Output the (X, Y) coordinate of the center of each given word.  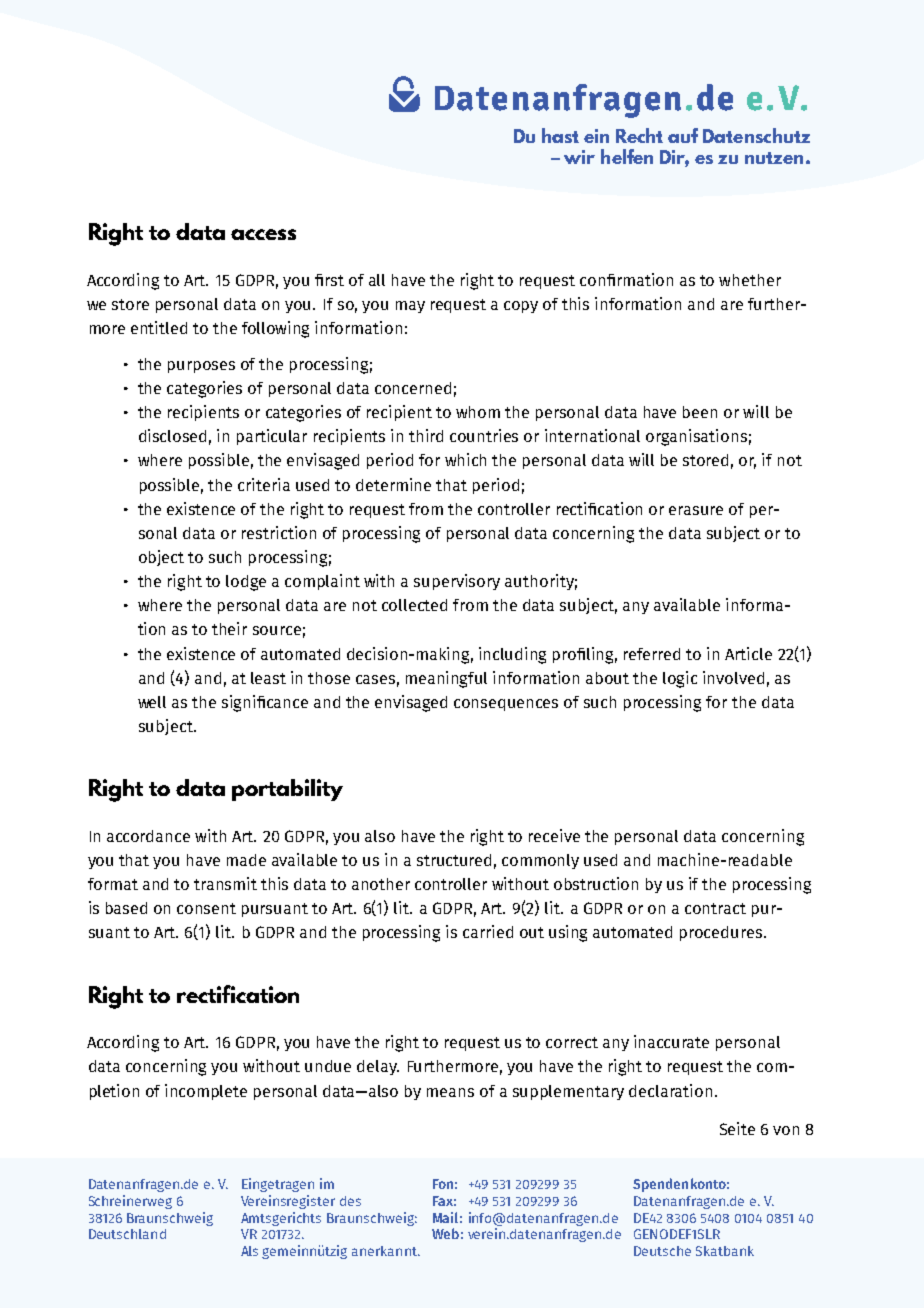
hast (560, 135)
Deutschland (127, 1234)
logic (680, 679)
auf (683, 135)
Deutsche (662, 1251)
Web (445, 1233)
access (263, 234)
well (152, 702)
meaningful (446, 679)
